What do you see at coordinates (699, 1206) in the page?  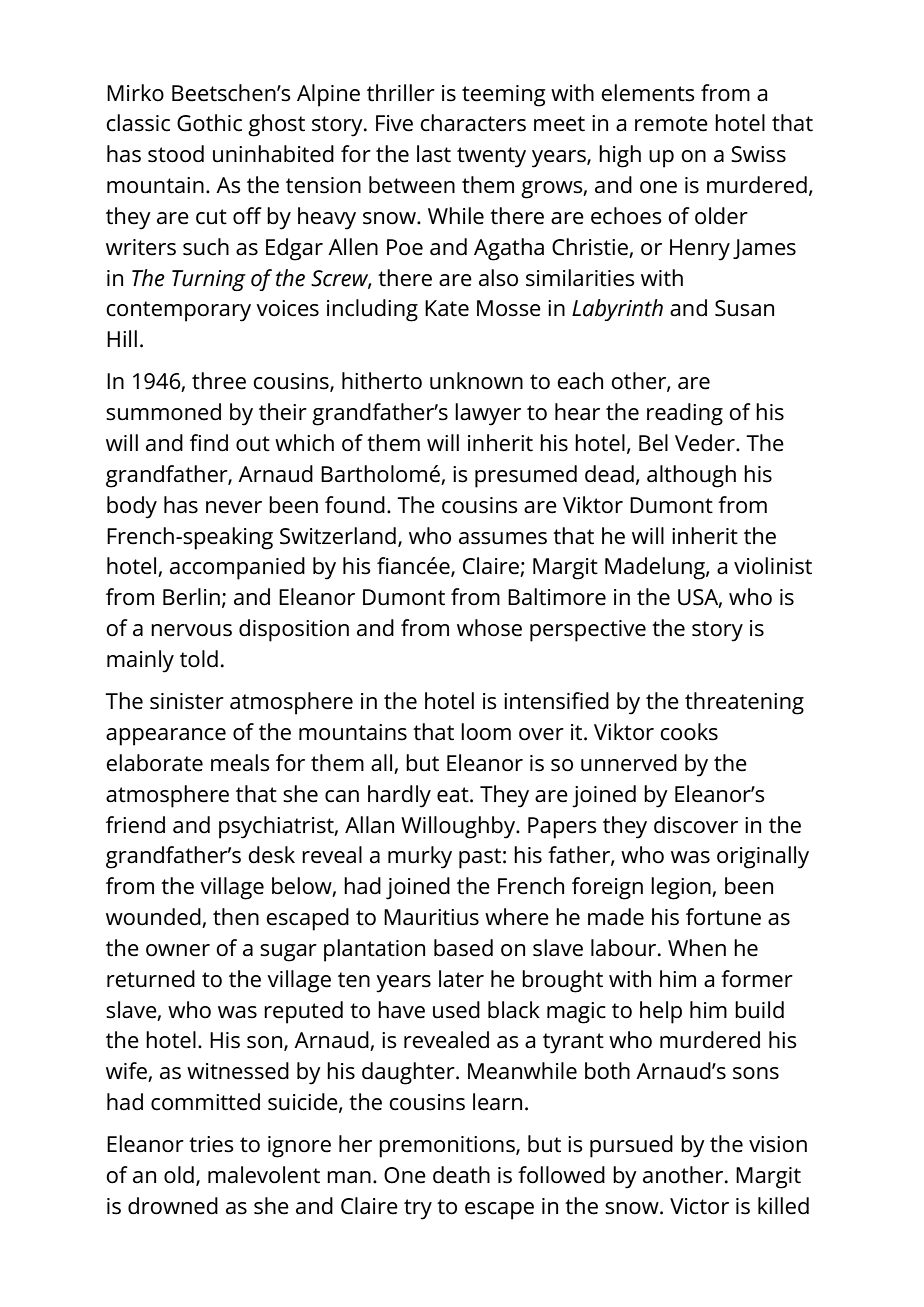 I see `Victor` at bounding box center [699, 1206].
